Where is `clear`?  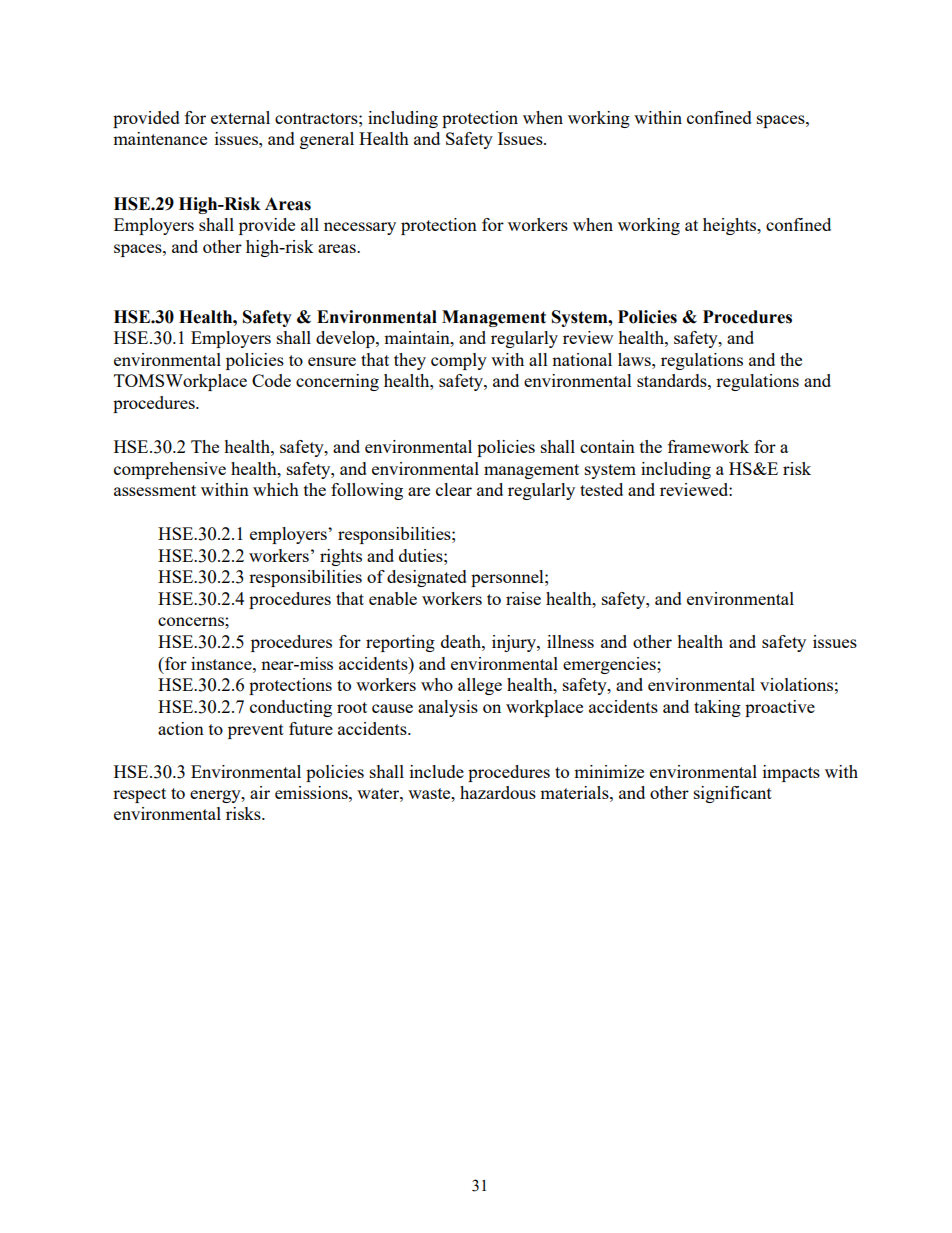
clear is located at coordinates (454, 489).
